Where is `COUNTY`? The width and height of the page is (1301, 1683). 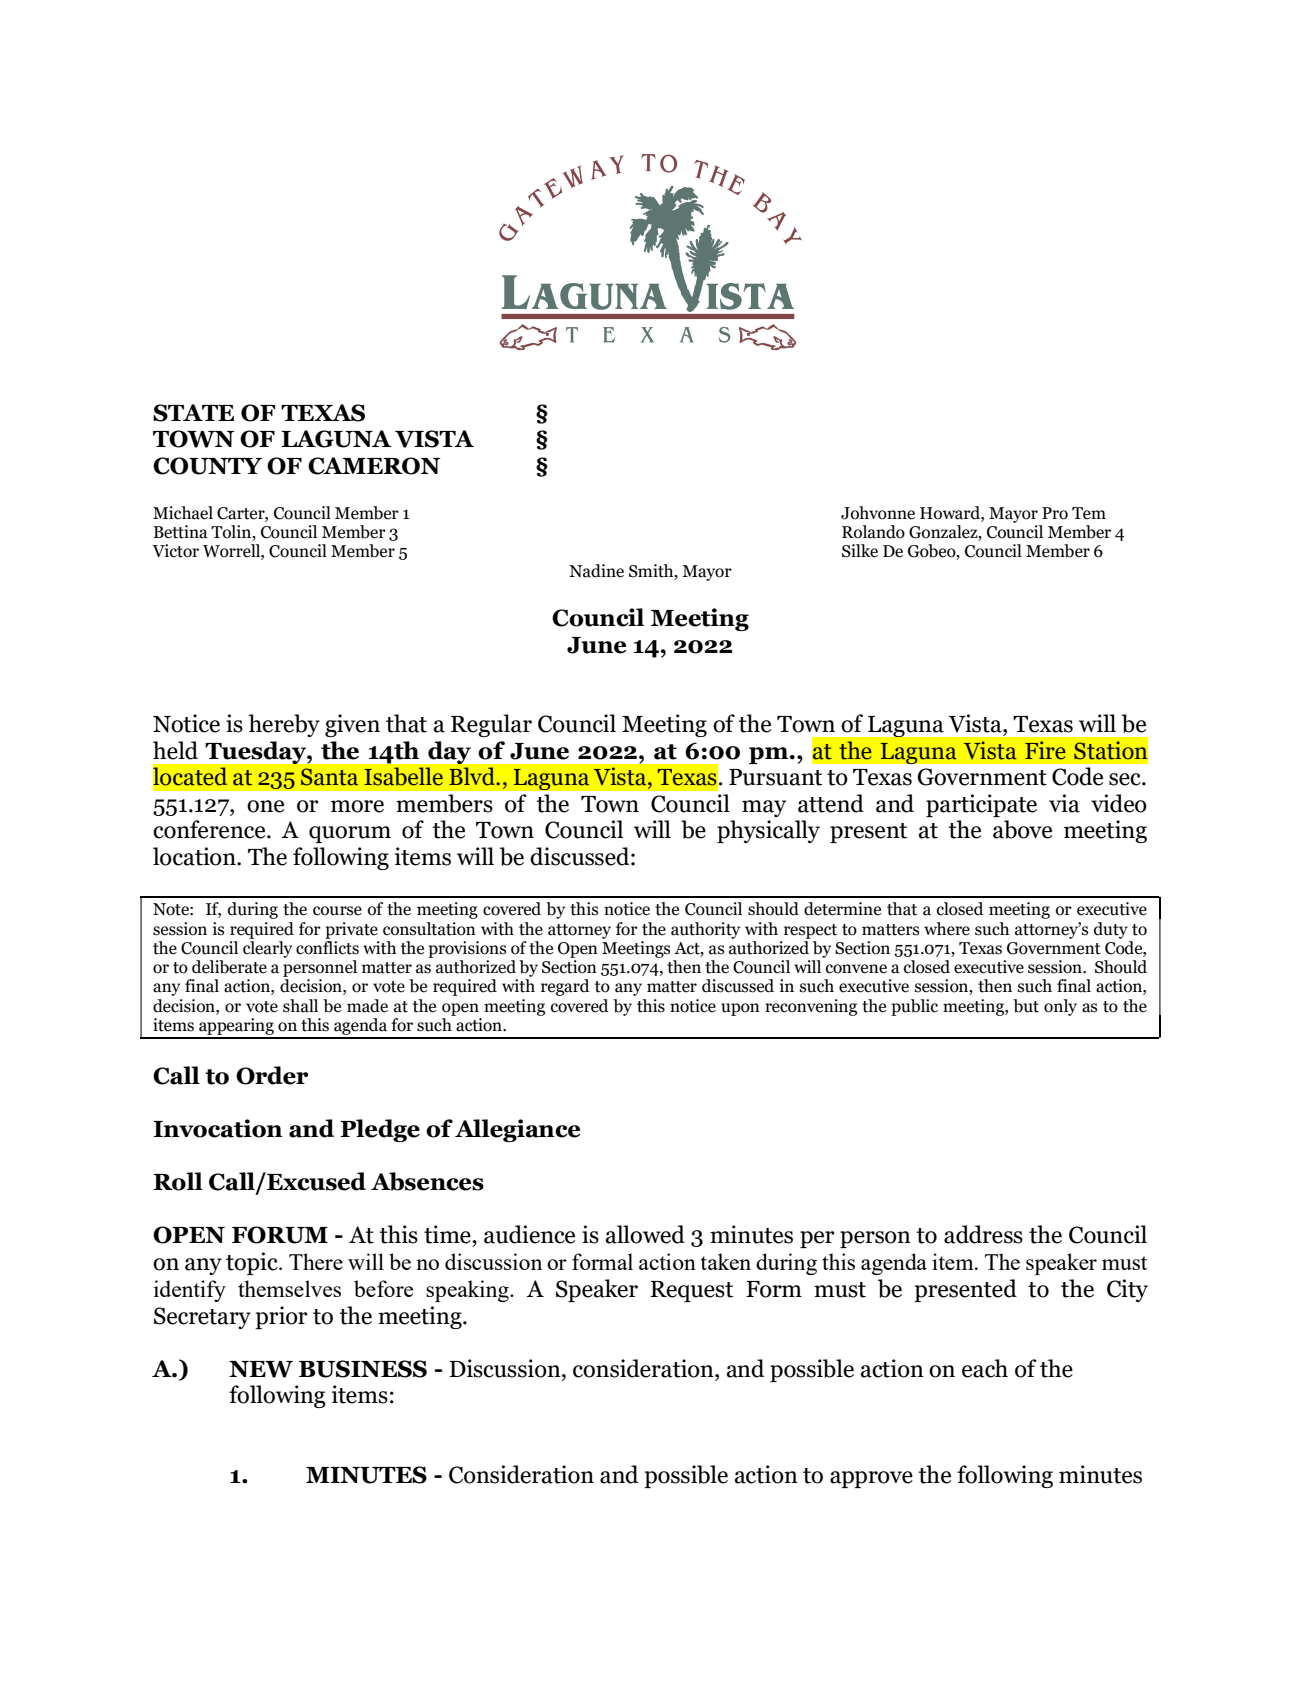
COUNTY is located at coordinates (207, 466).
